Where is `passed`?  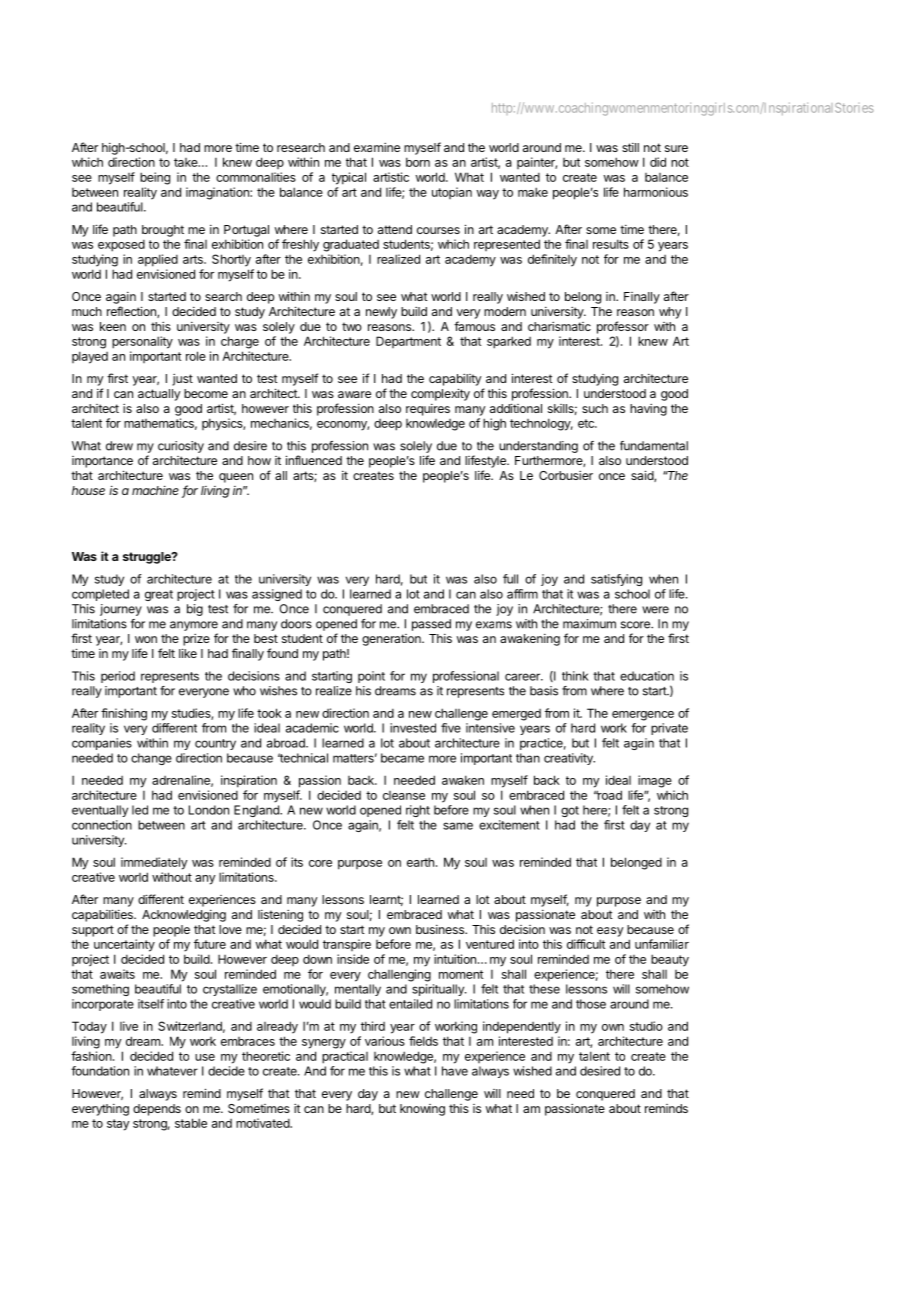 passed is located at coordinates (431, 625).
